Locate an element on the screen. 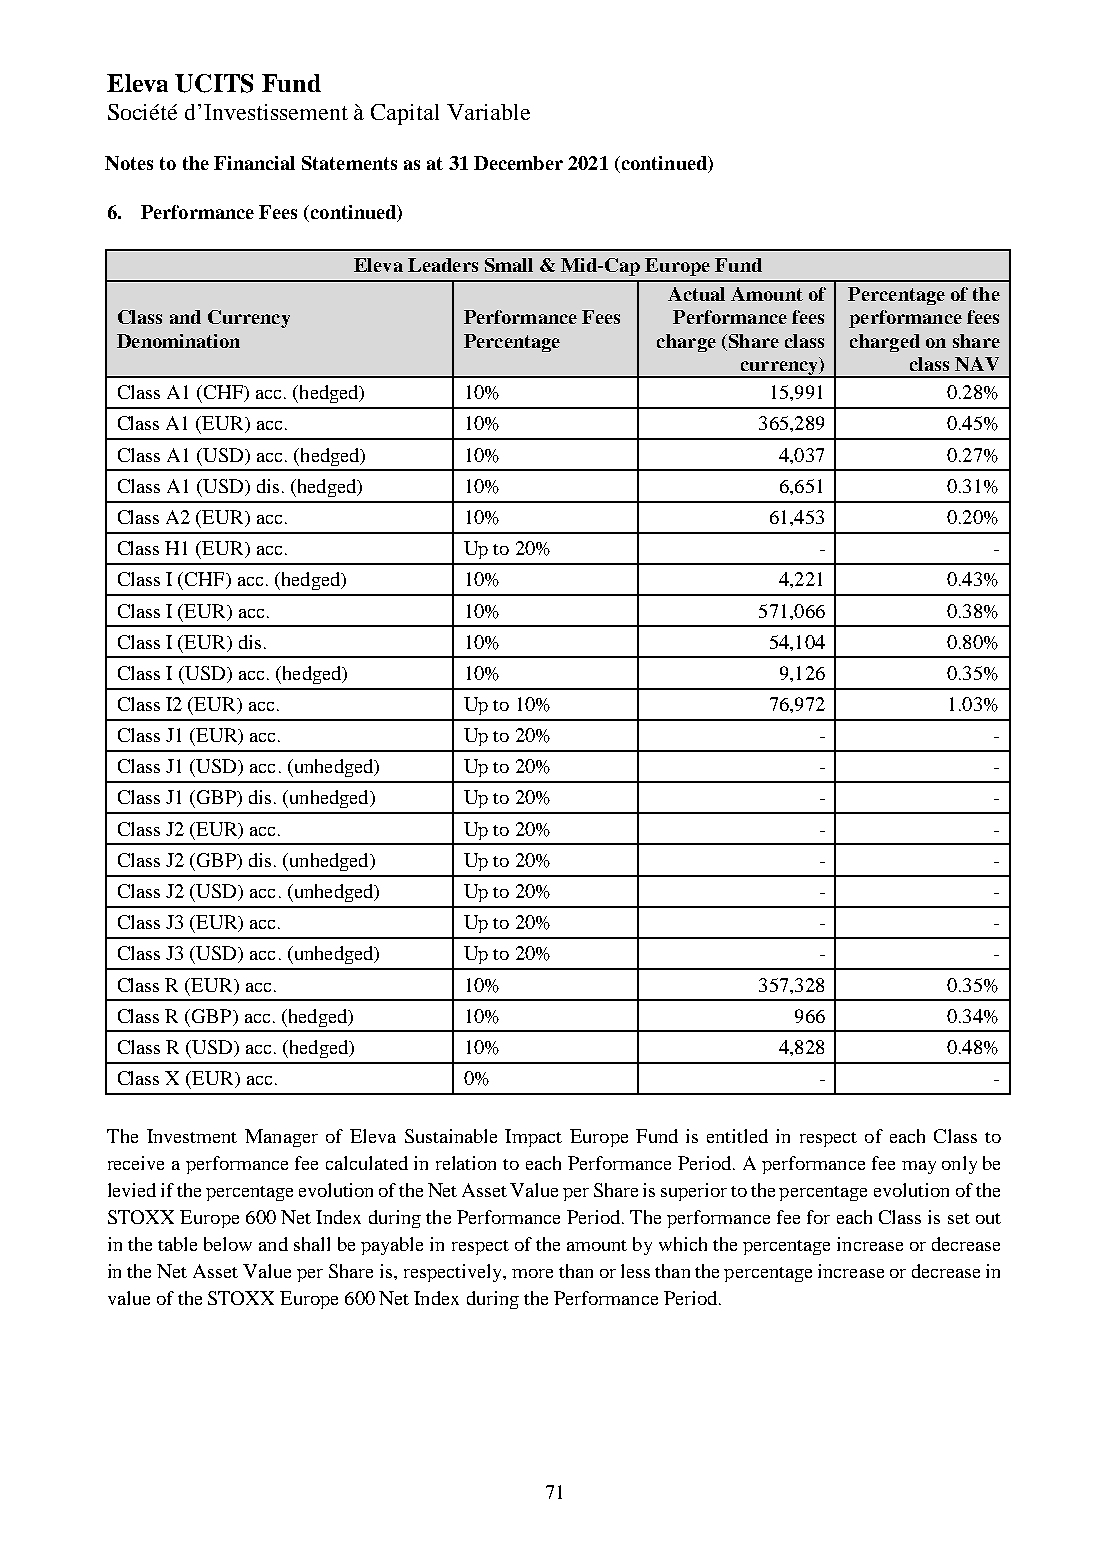 Image resolution: width=1108 pixels, height=1567 pixels. Small is located at coordinates (509, 265).
